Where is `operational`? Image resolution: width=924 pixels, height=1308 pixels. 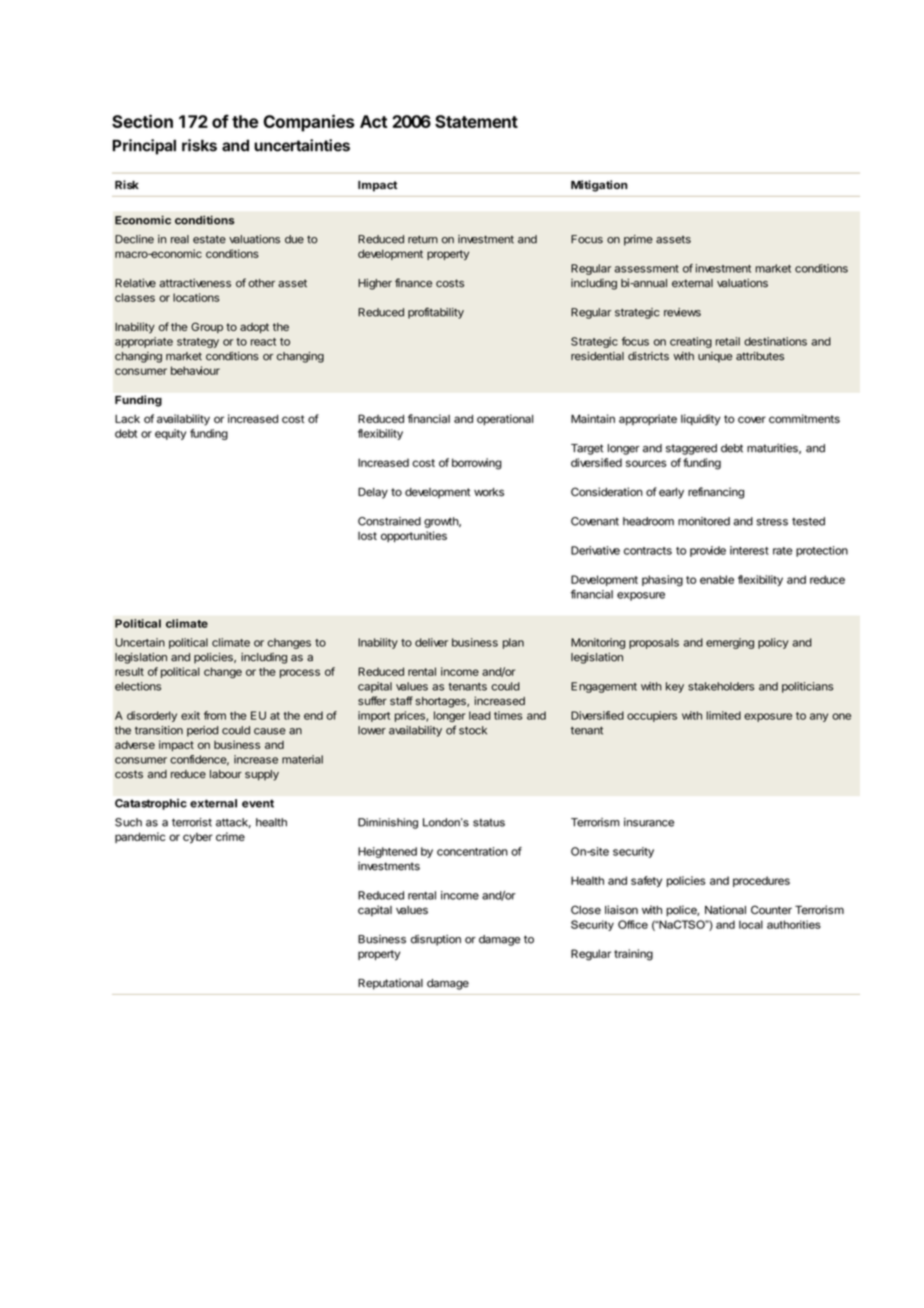 operational is located at coordinates (505, 420).
